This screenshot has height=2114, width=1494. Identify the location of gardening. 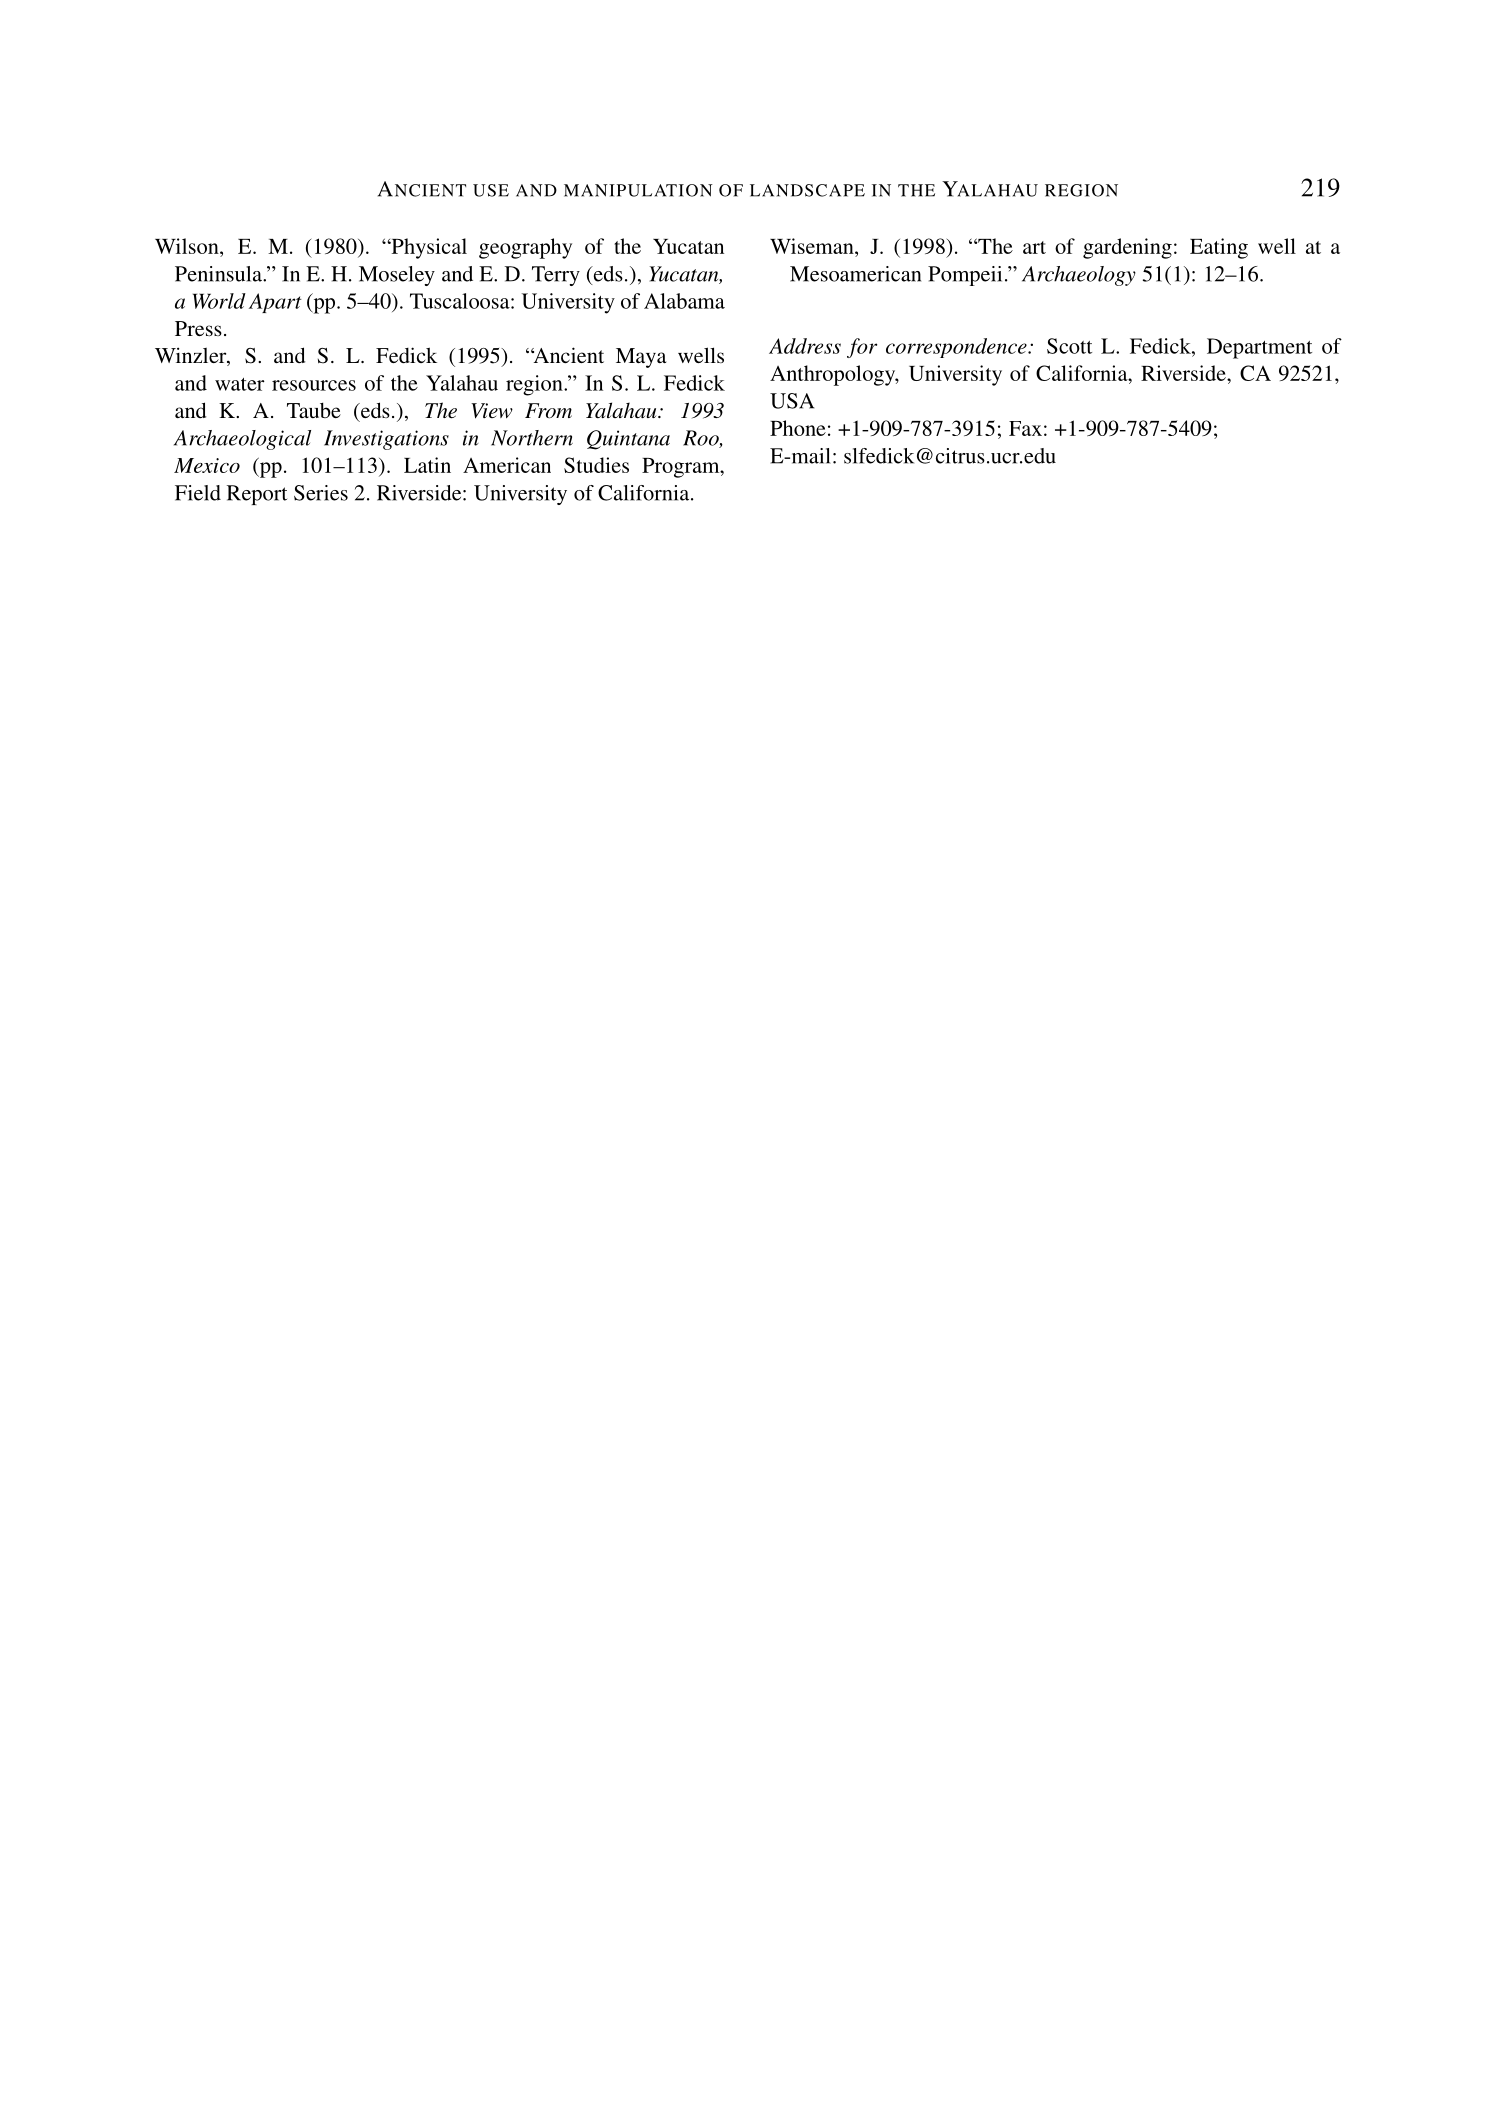
(1127, 248).
